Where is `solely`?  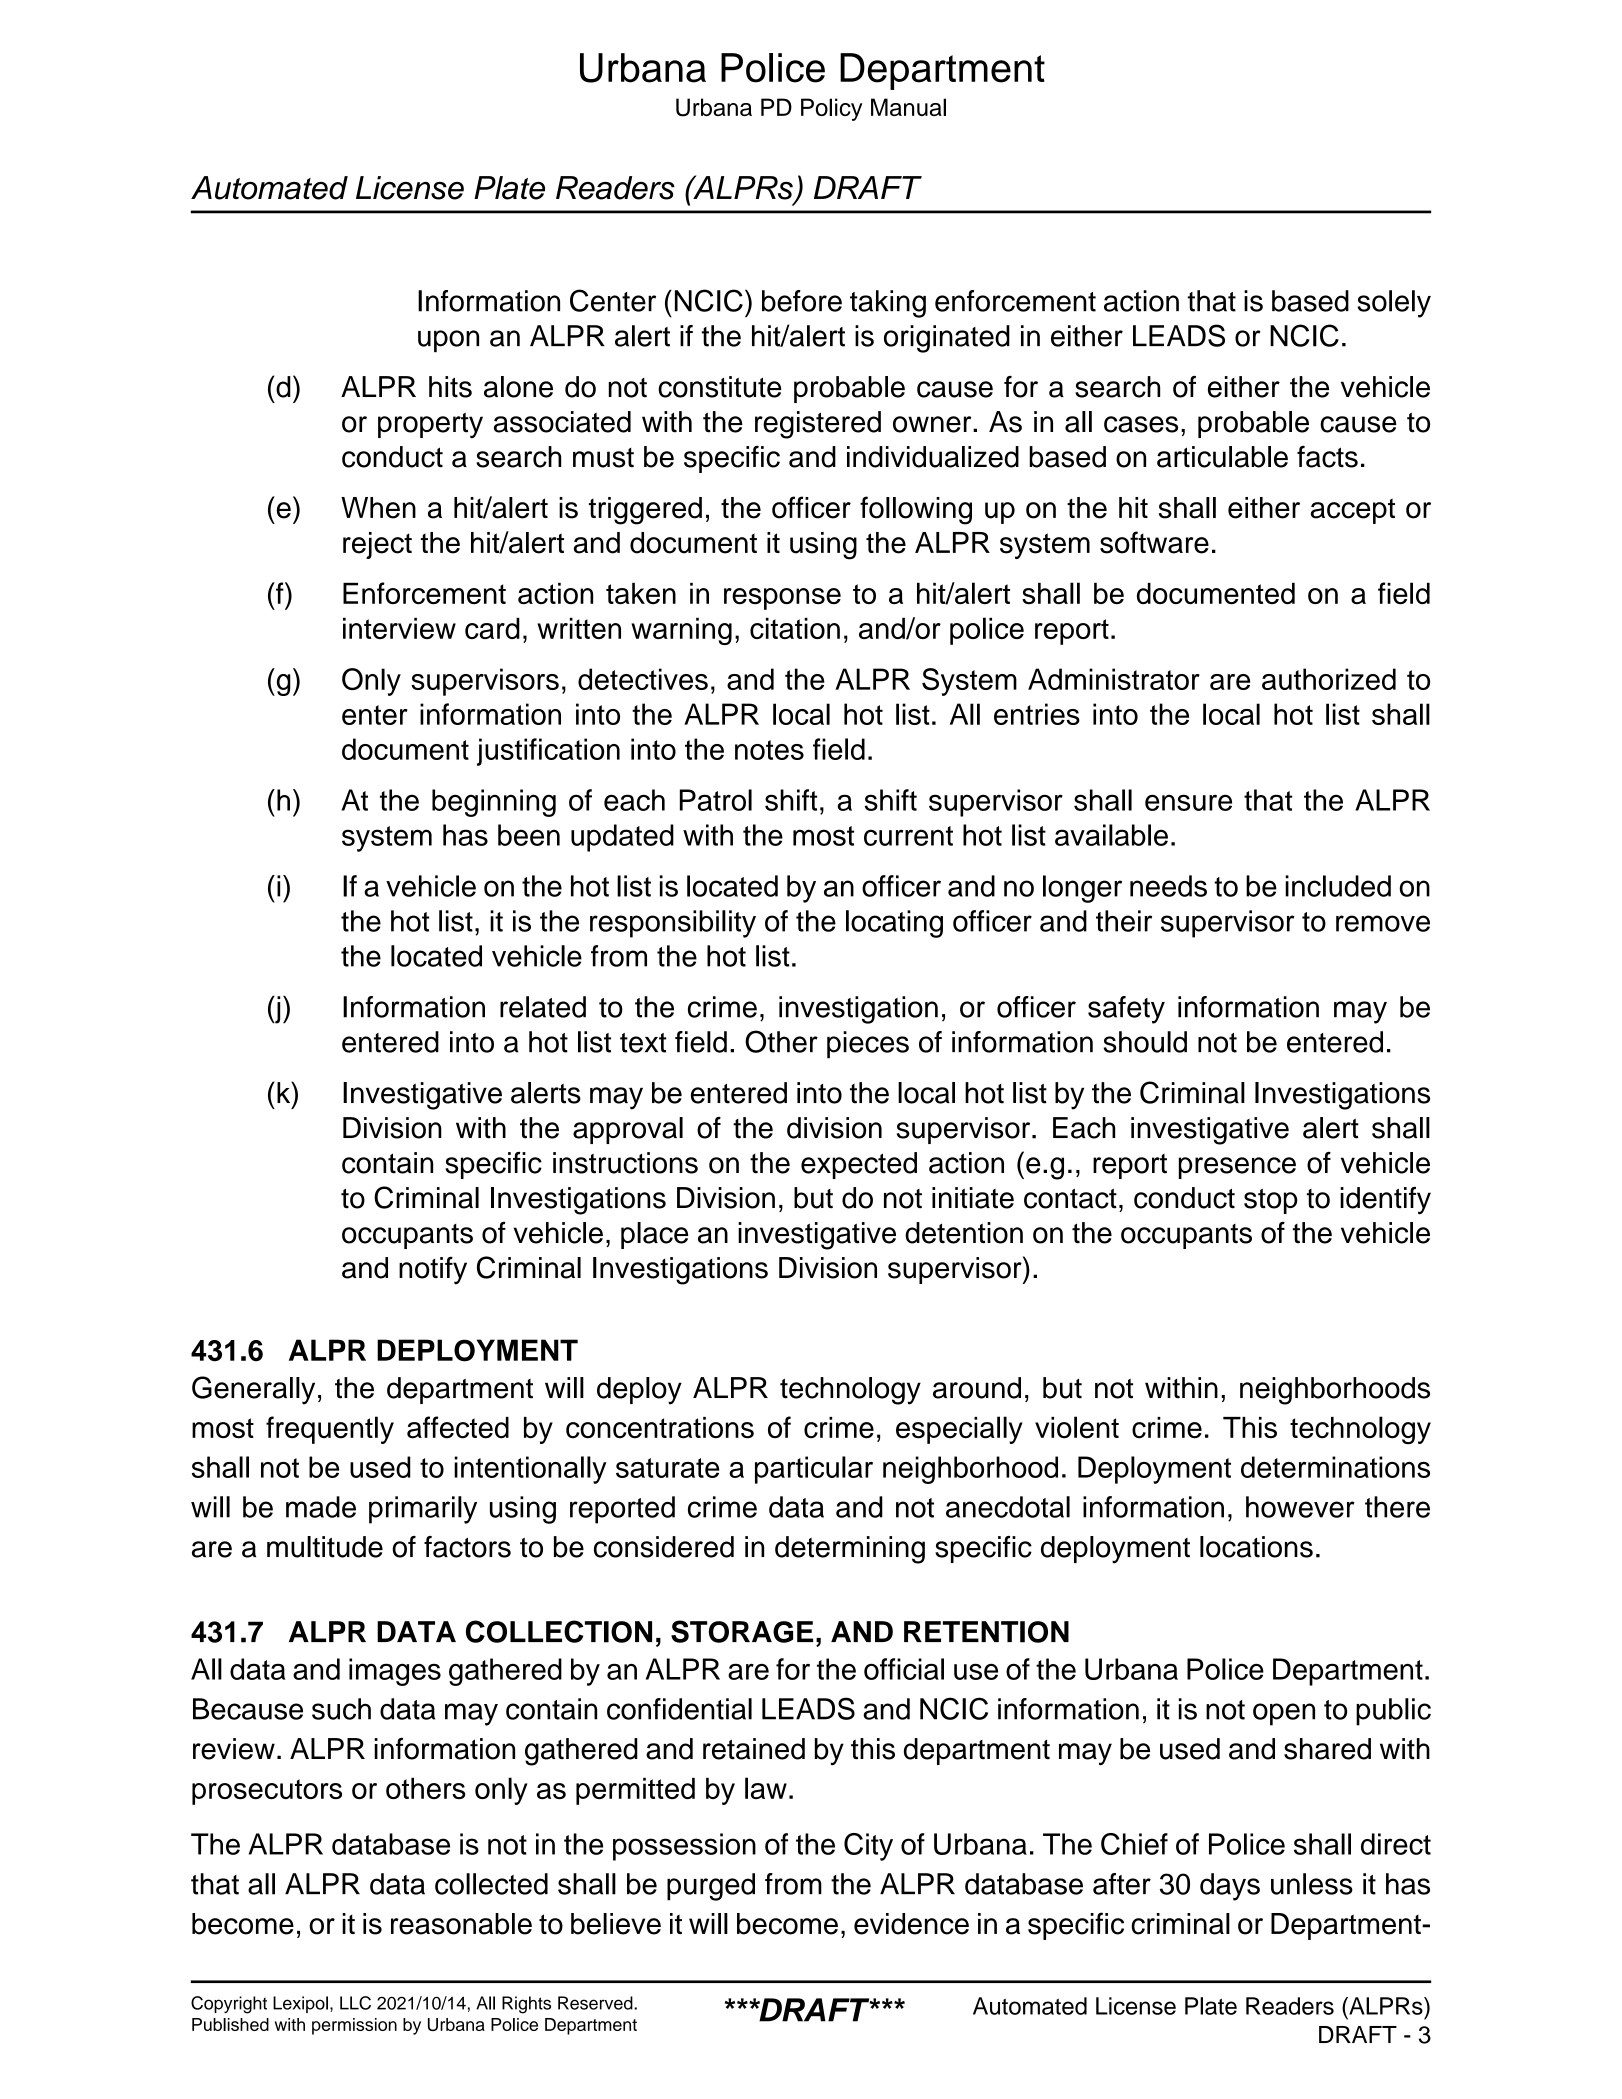
solely is located at coordinates (1394, 304).
